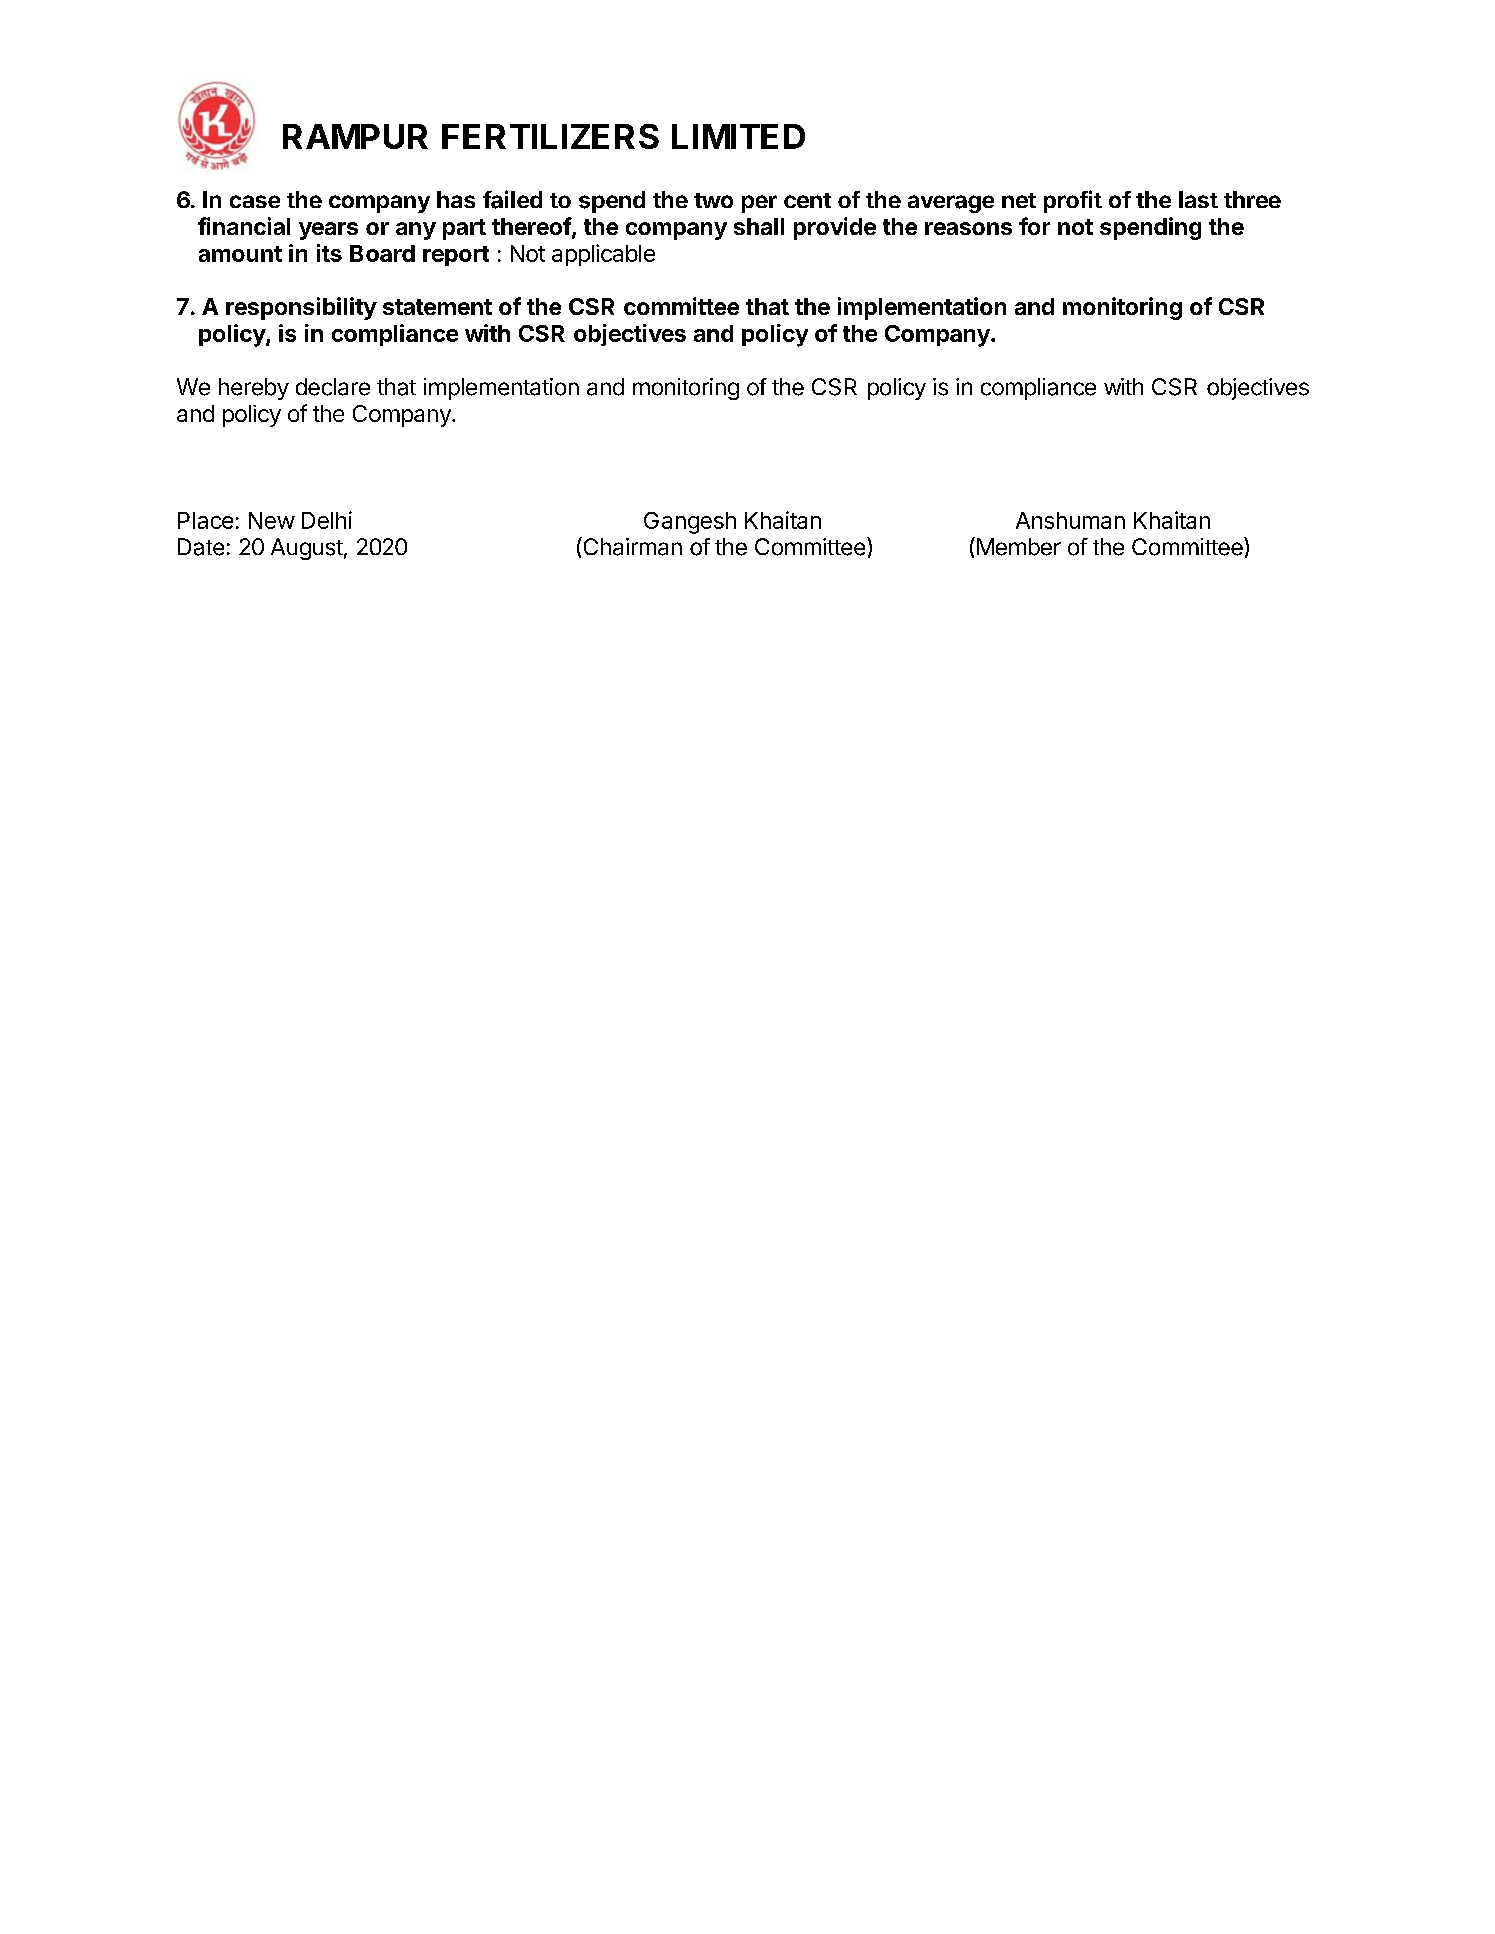 This screenshot has height=1934, width=1495. I want to click on its, so click(329, 253).
